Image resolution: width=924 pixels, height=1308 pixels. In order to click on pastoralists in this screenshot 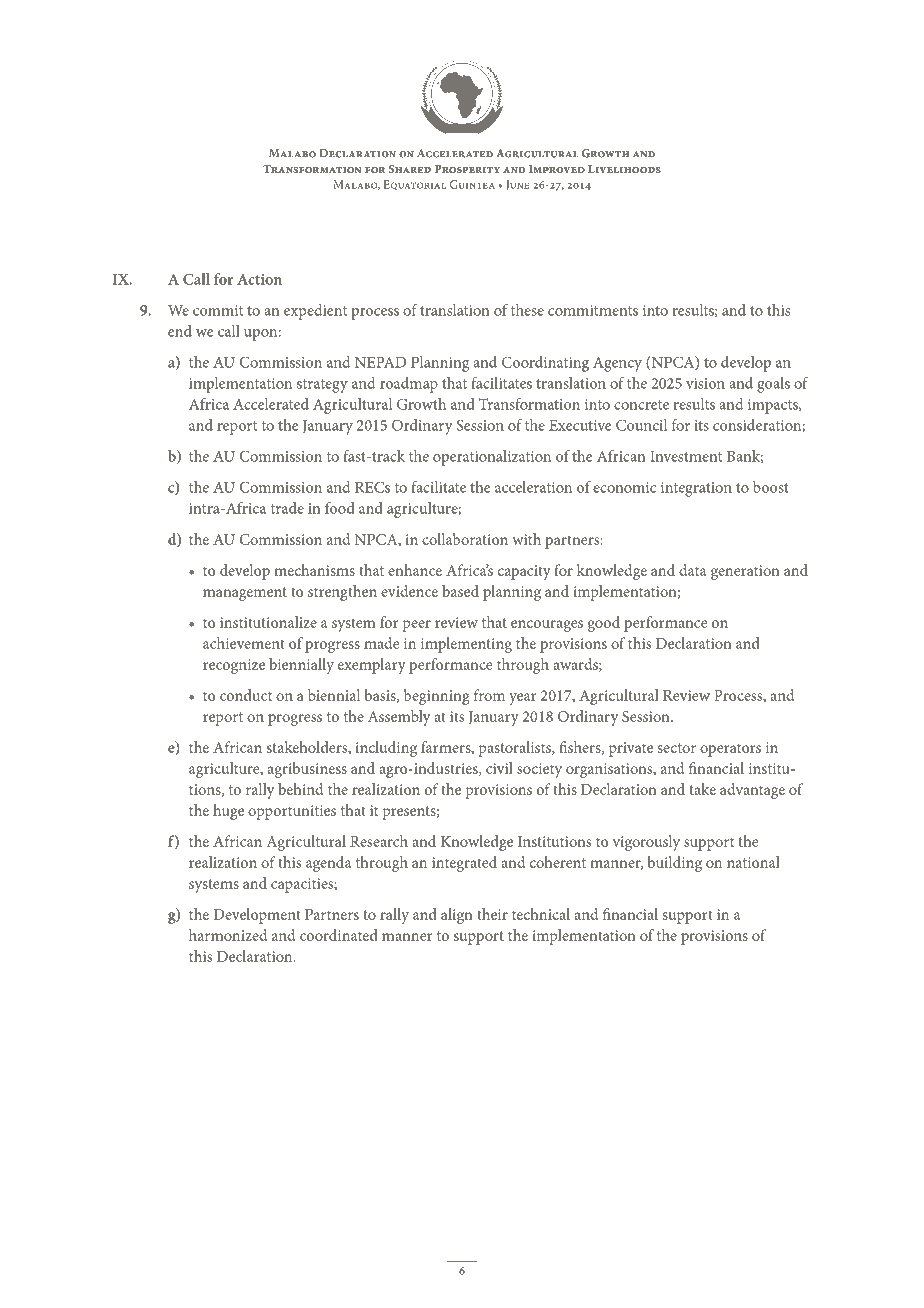, I will do `click(515, 749)`.
